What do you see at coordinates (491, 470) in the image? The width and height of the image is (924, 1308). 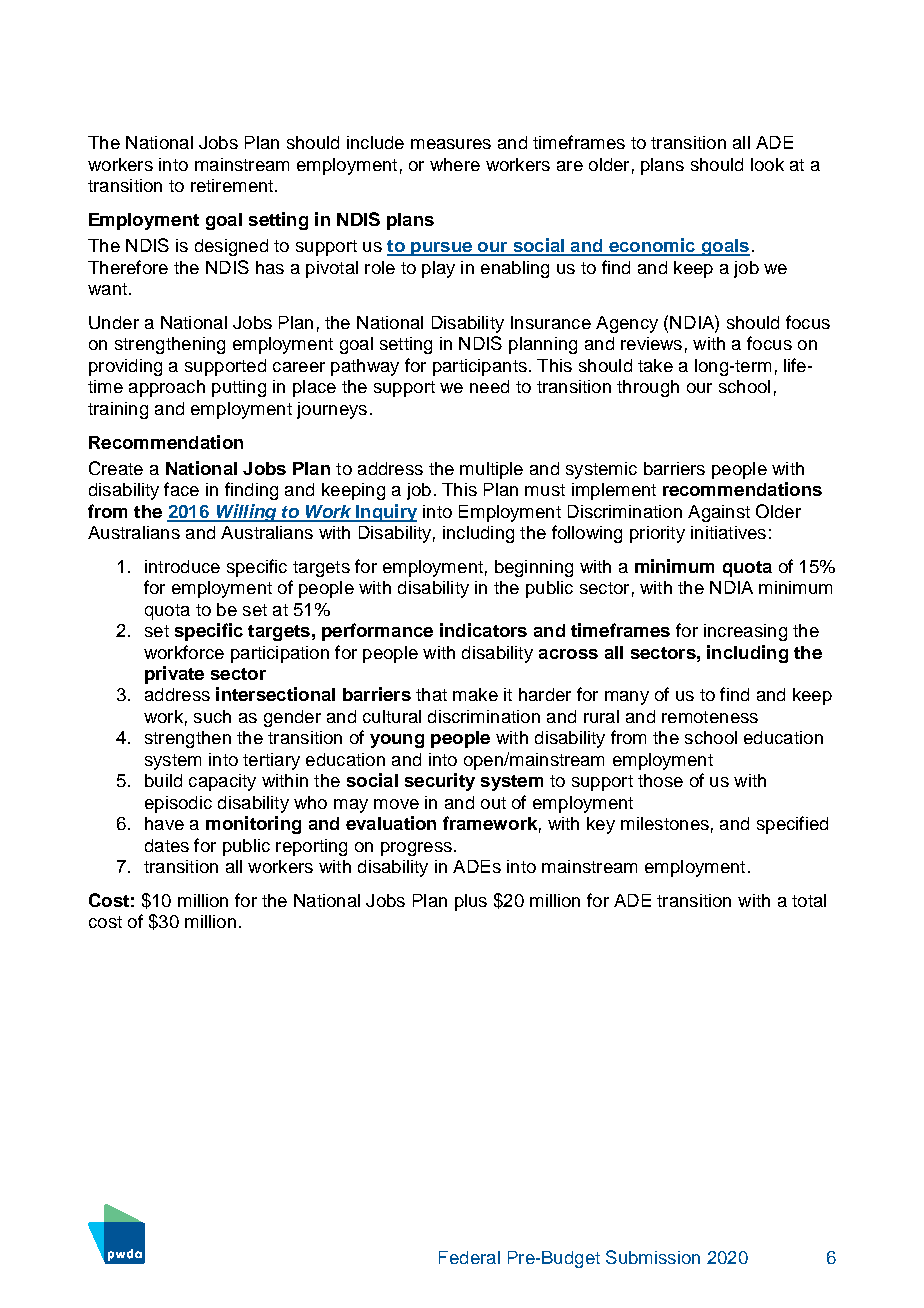 I see `multiple` at bounding box center [491, 470].
